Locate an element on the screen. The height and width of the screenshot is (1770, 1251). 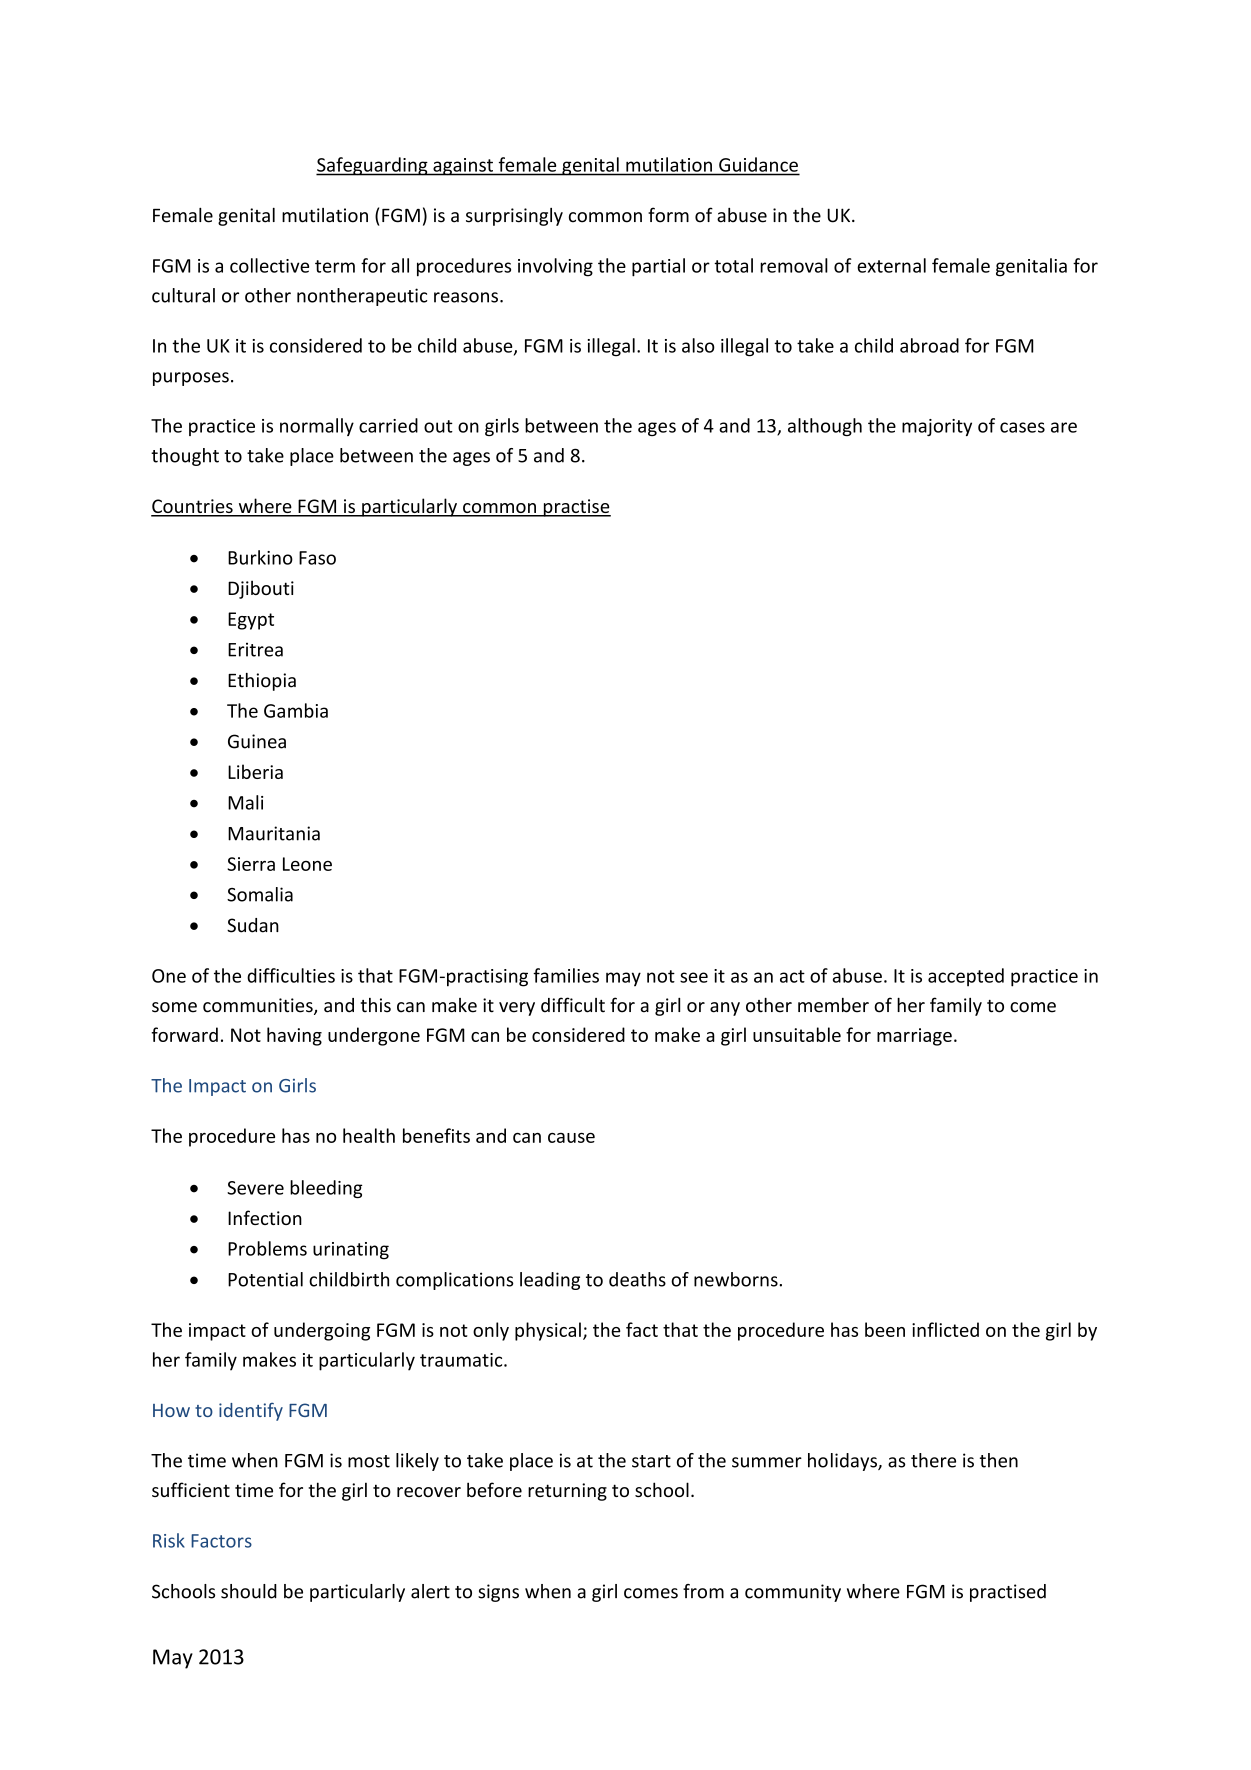
there is located at coordinates (933, 1460).
